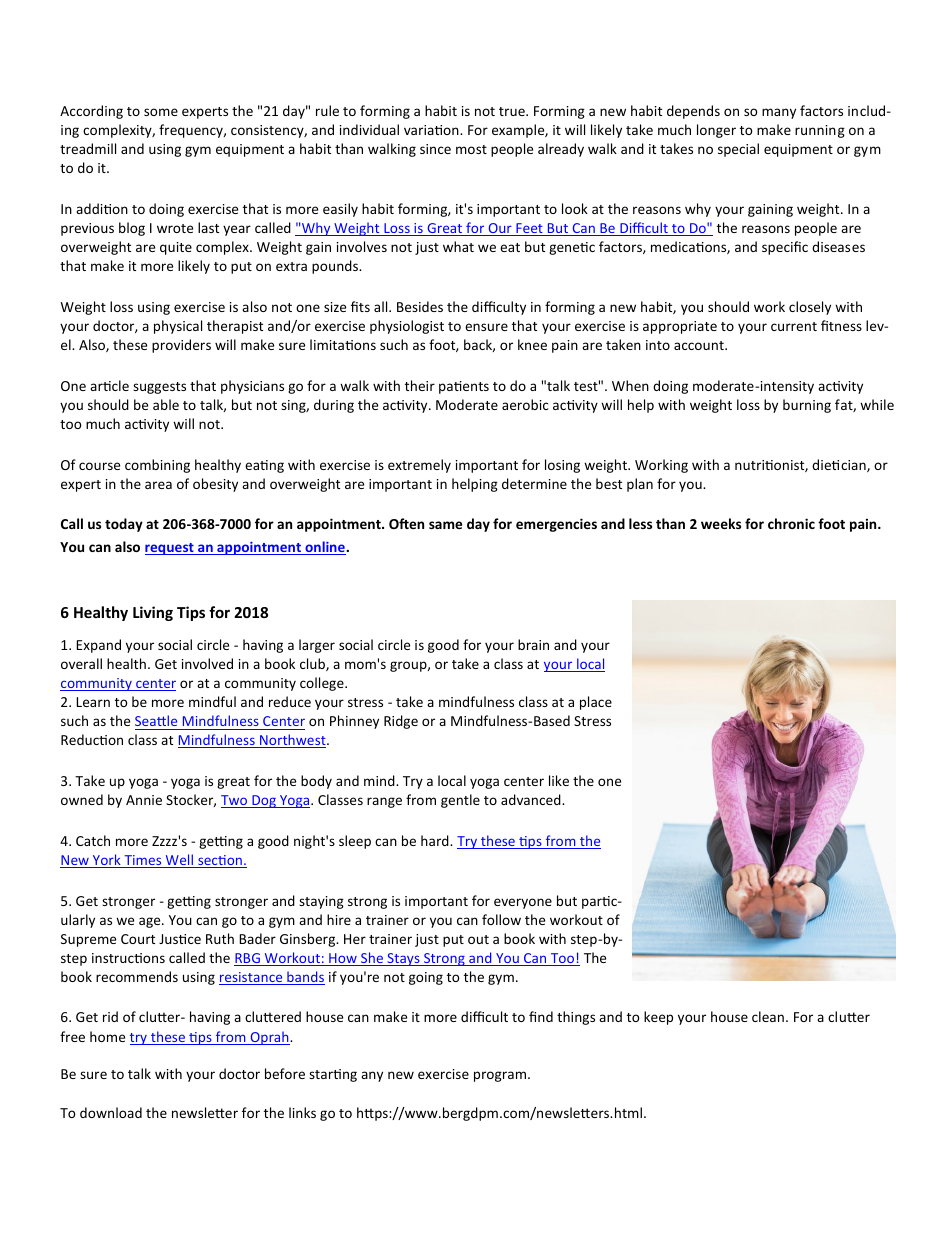 Image resolution: width=952 pixels, height=1233 pixels. Describe the element at coordinates (532, 344) in the page. I see `knee` at that location.
